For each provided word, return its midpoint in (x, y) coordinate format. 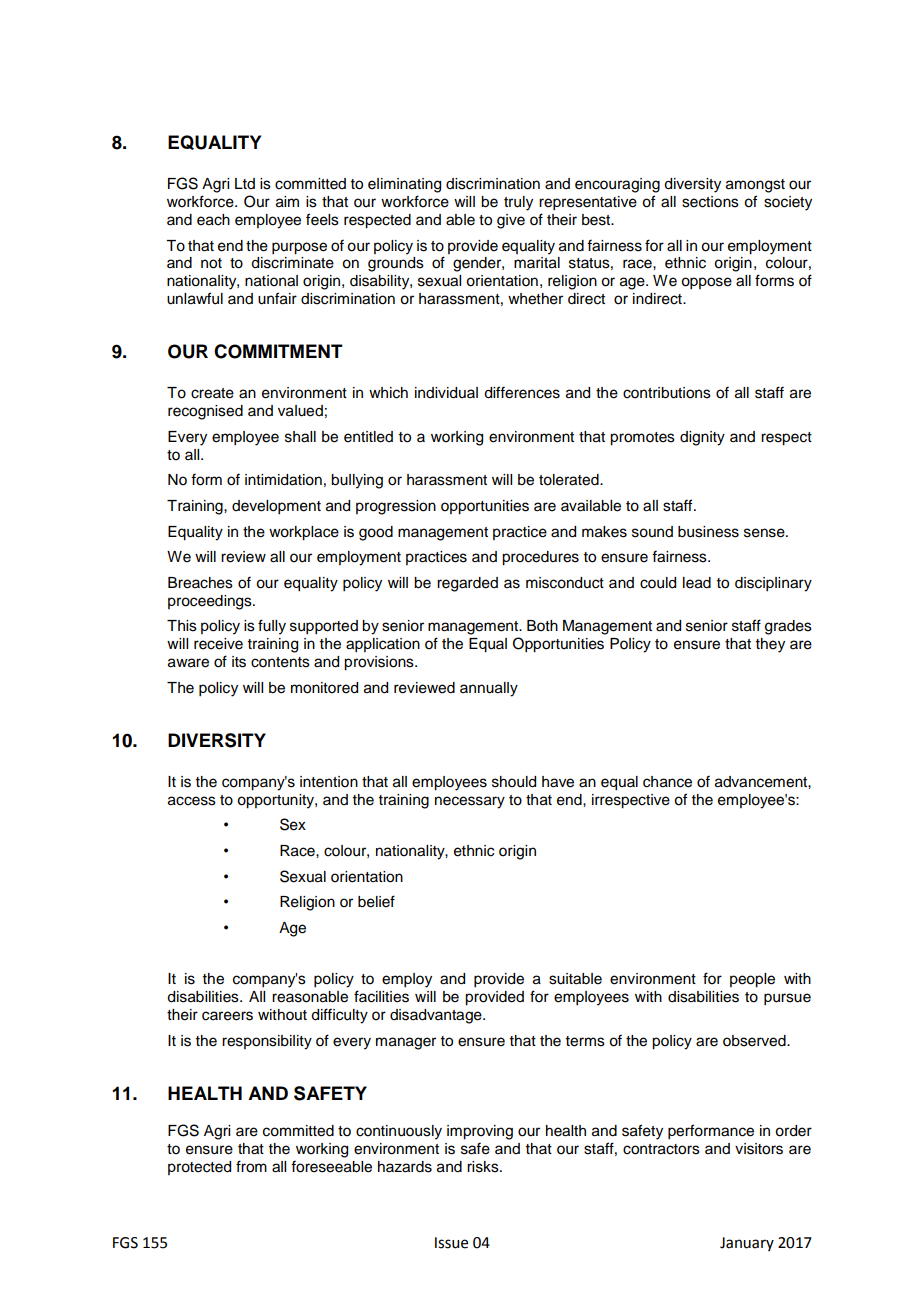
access (192, 801)
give (511, 221)
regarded (467, 584)
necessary (470, 802)
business (708, 532)
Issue (451, 1243)
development (276, 507)
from (251, 1166)
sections (710, 202)
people (752, 980)
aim (287, 202)
